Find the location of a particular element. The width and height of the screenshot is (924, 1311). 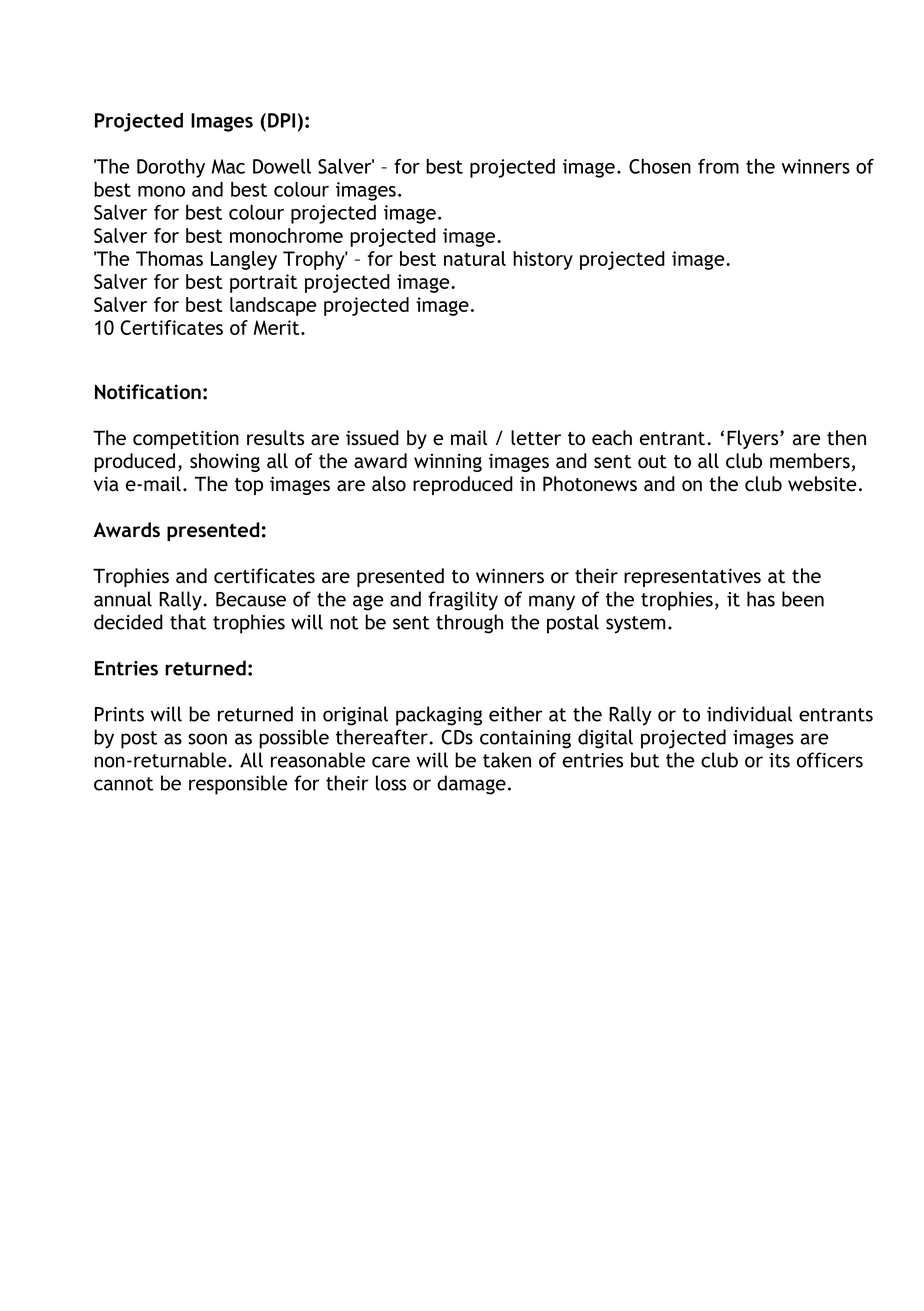

letter is located at coordinates (536, 438).
